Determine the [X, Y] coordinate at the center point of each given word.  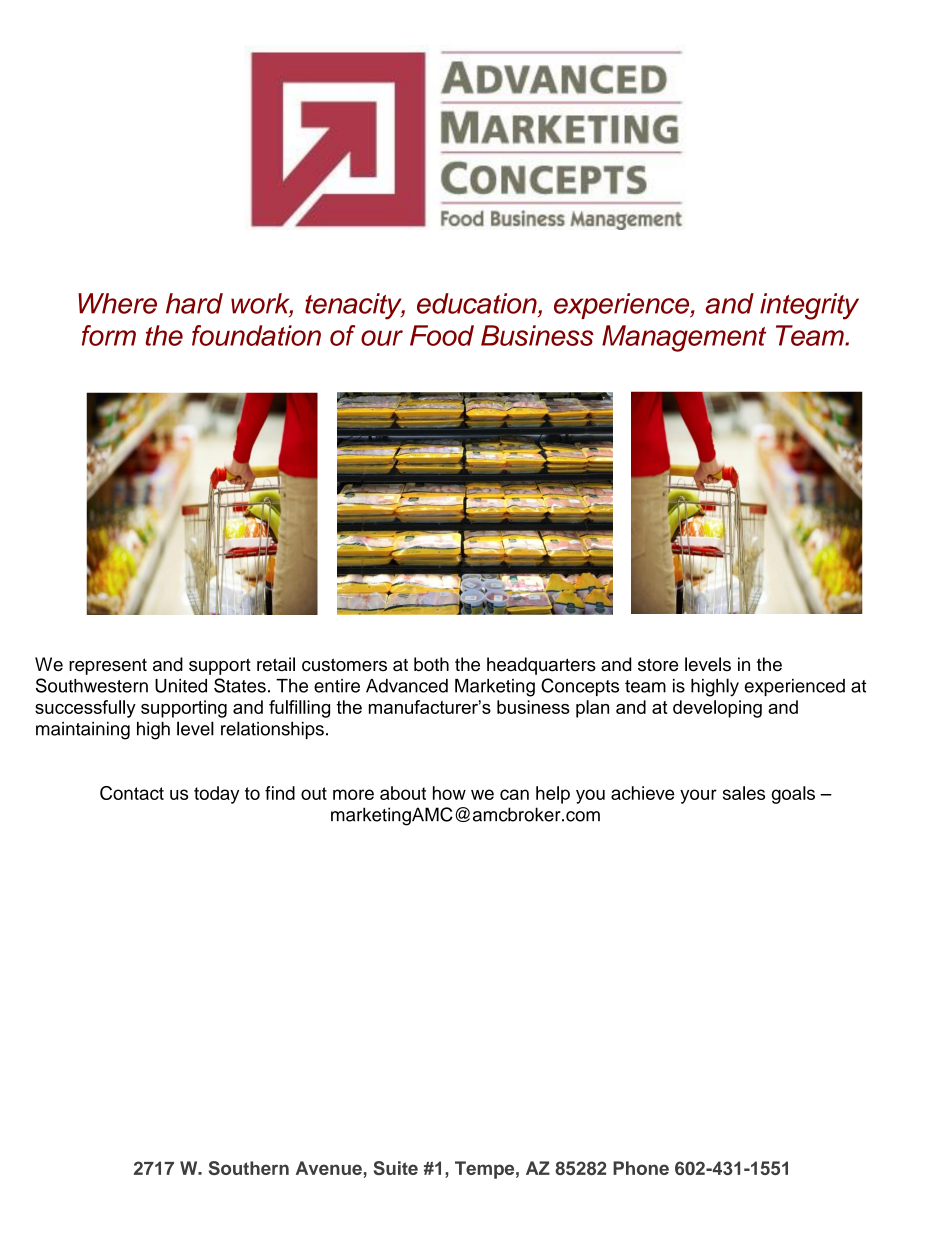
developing [717, 709]
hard [194, 303]
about [403, 793]
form [109, 335]
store [658, 665]
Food [442, 335]
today [216, 795]
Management [684, 338]
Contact [132, 793]
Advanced [407, 686]
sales [744, 793]
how [449, 793]
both [431, 664]
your [698, 796]
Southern [249, 1168]
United [181, 686]
